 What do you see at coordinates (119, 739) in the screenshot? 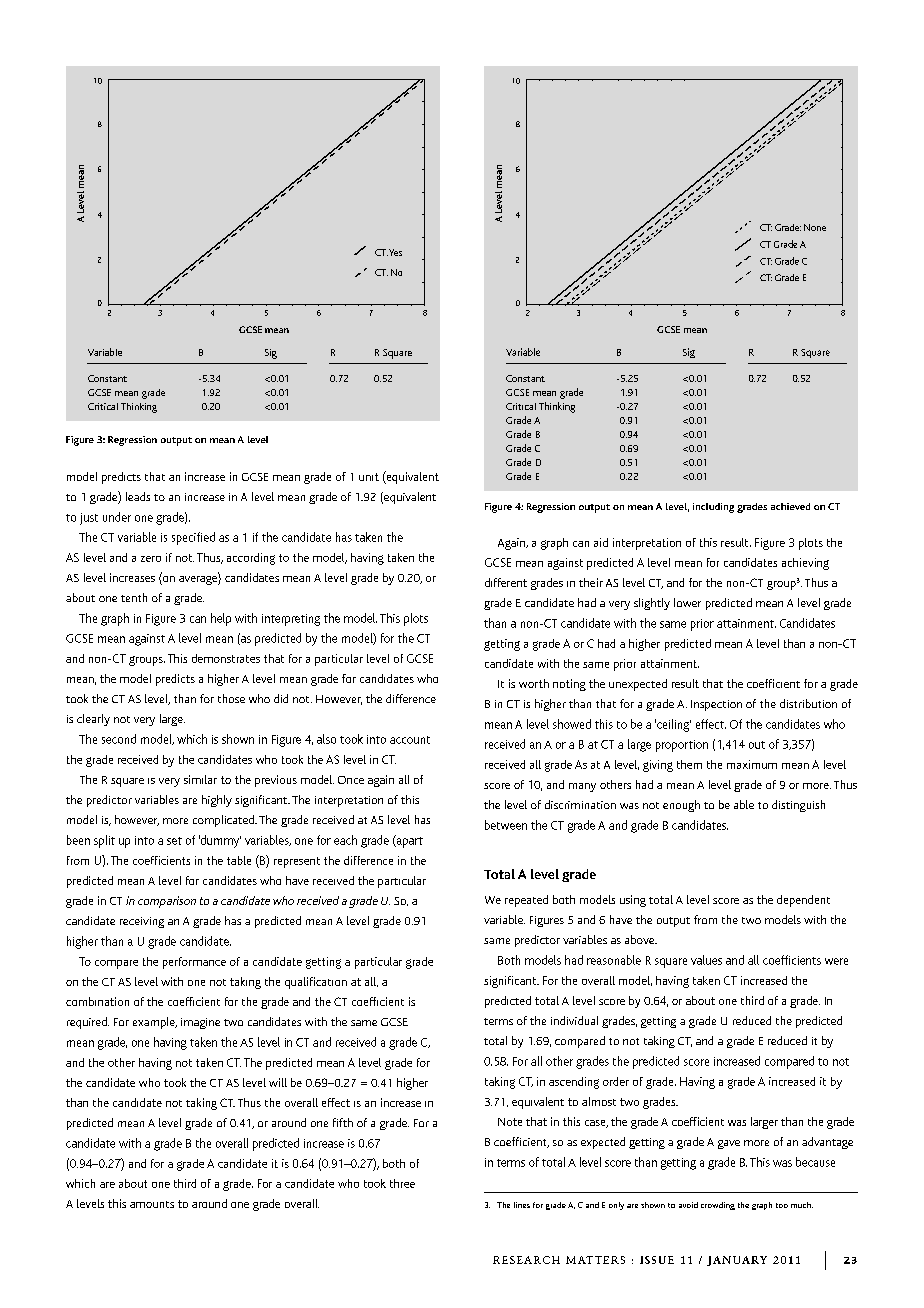
I see `second` at bounding box center [119, 739].
